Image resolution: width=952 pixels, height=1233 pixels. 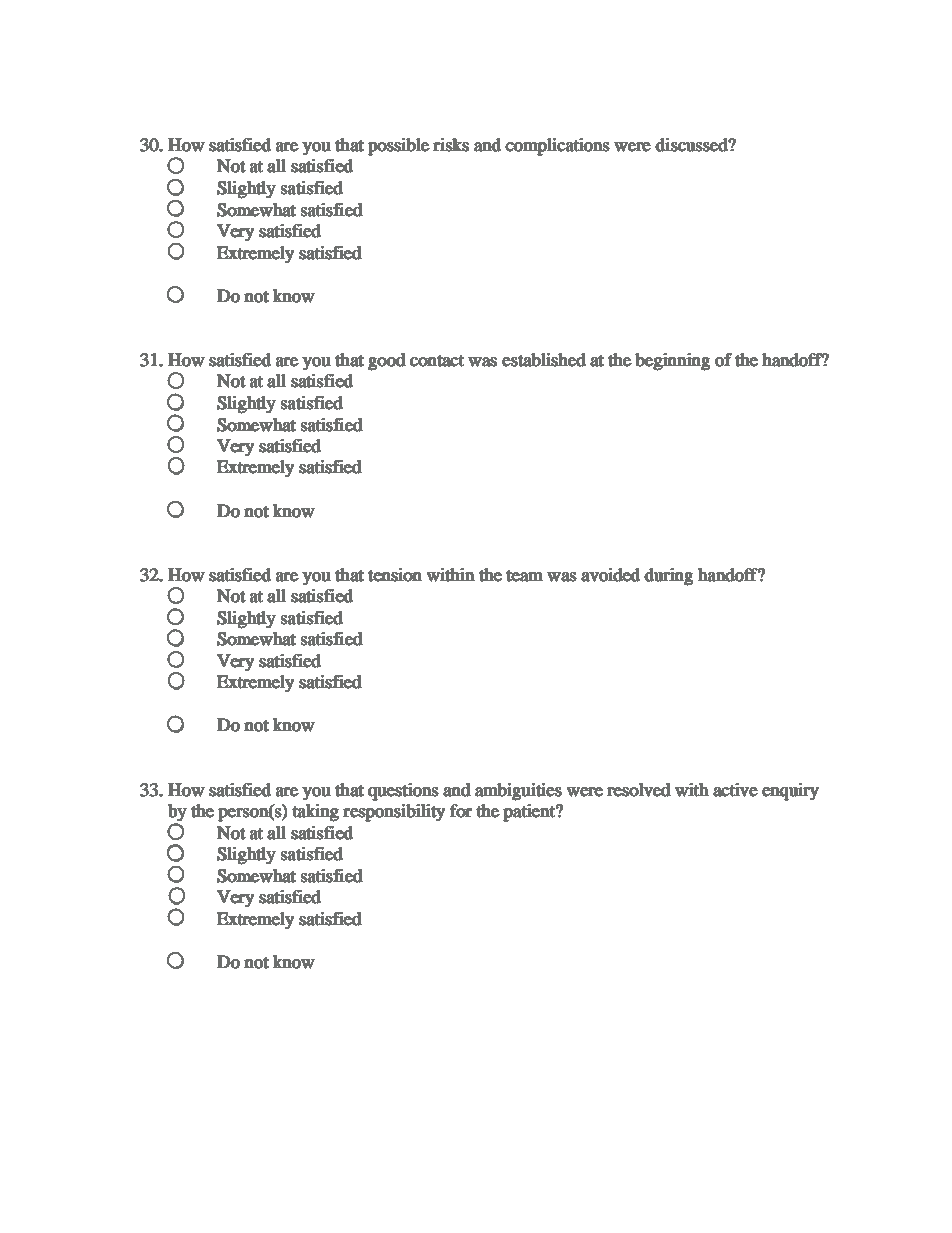 I want to click on good, so click(x=386, y=361).
